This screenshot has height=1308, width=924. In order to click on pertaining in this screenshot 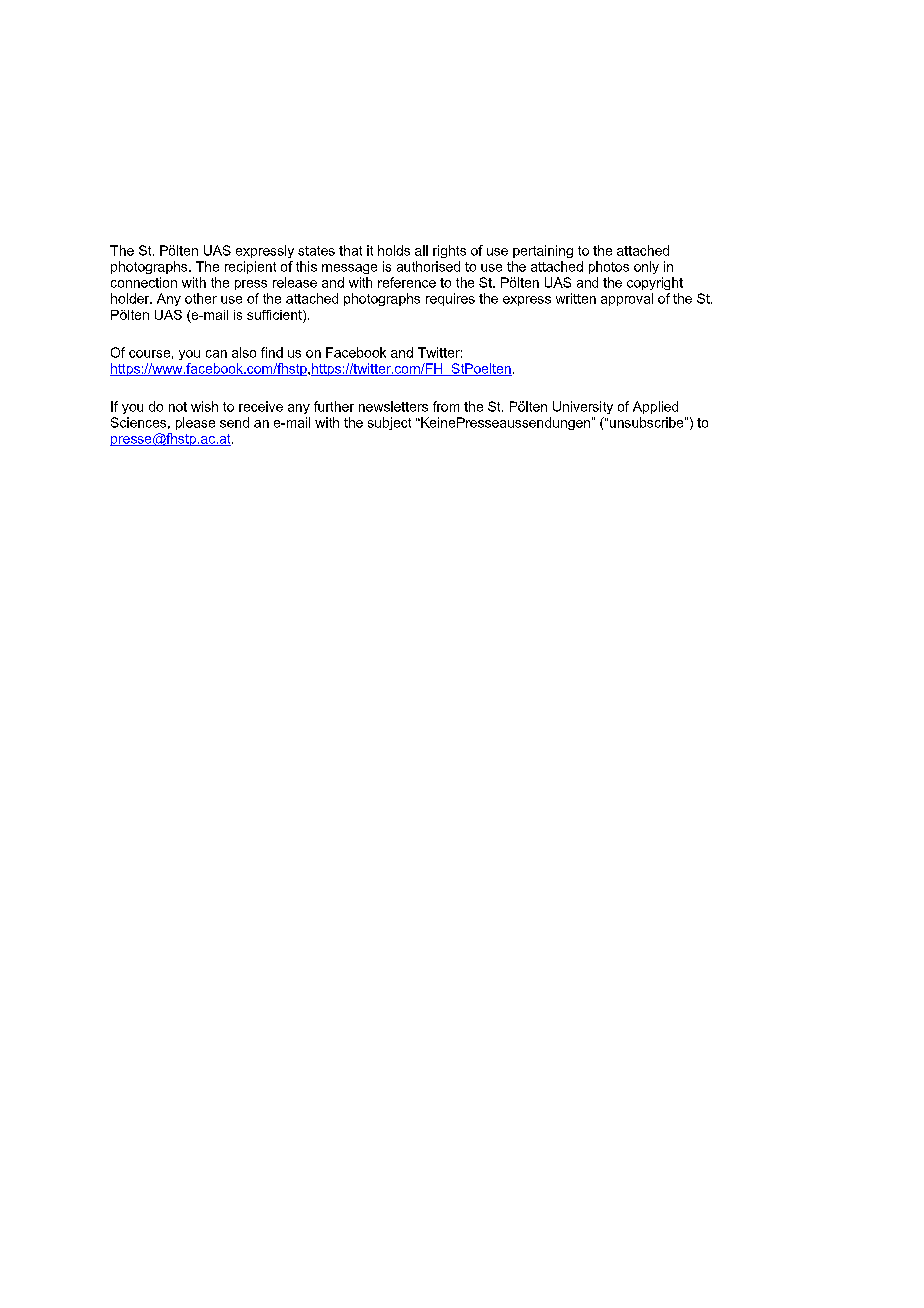, I will do `click(543, 251)`.
